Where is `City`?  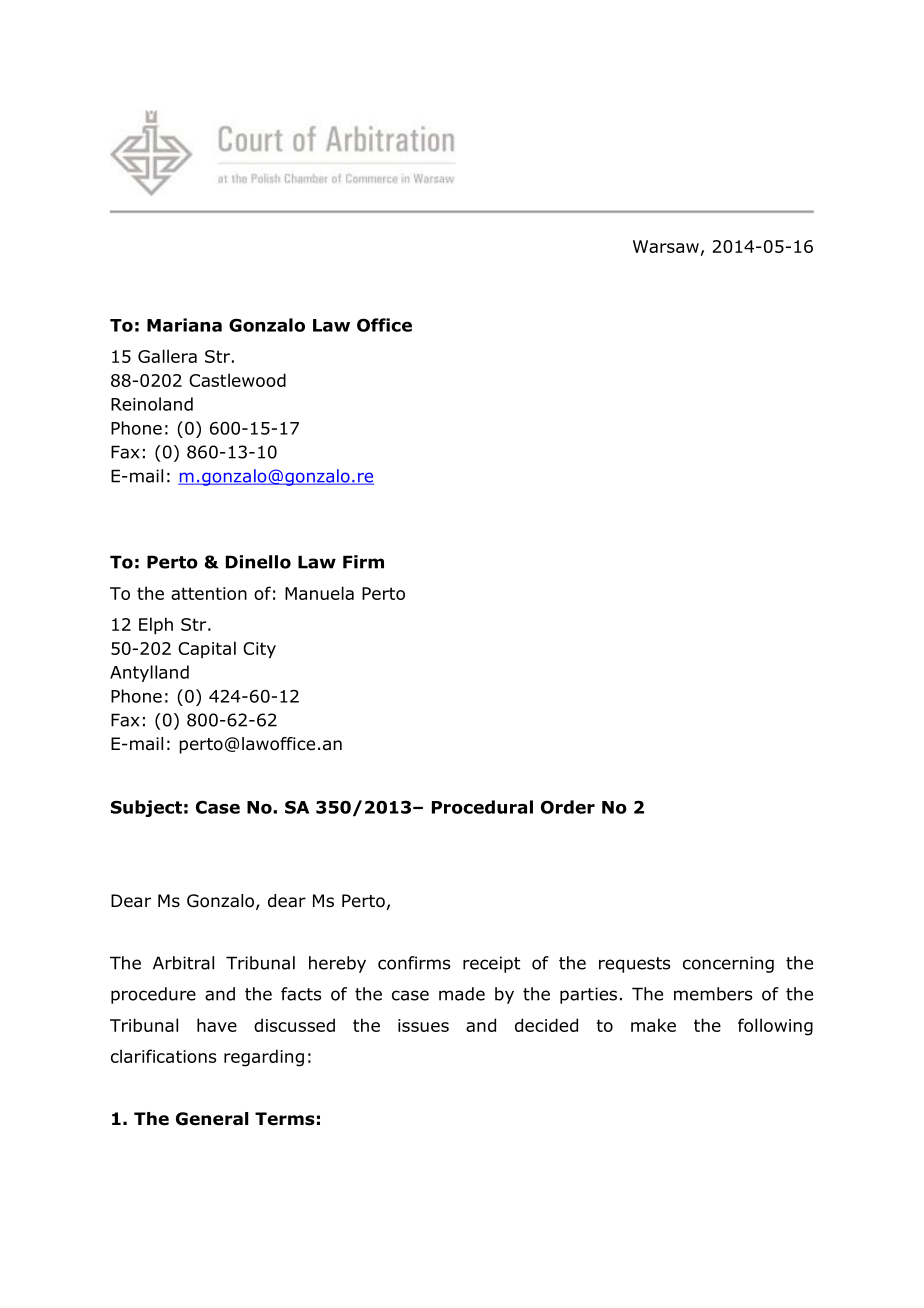
City is located at coordinates (259, 650).
